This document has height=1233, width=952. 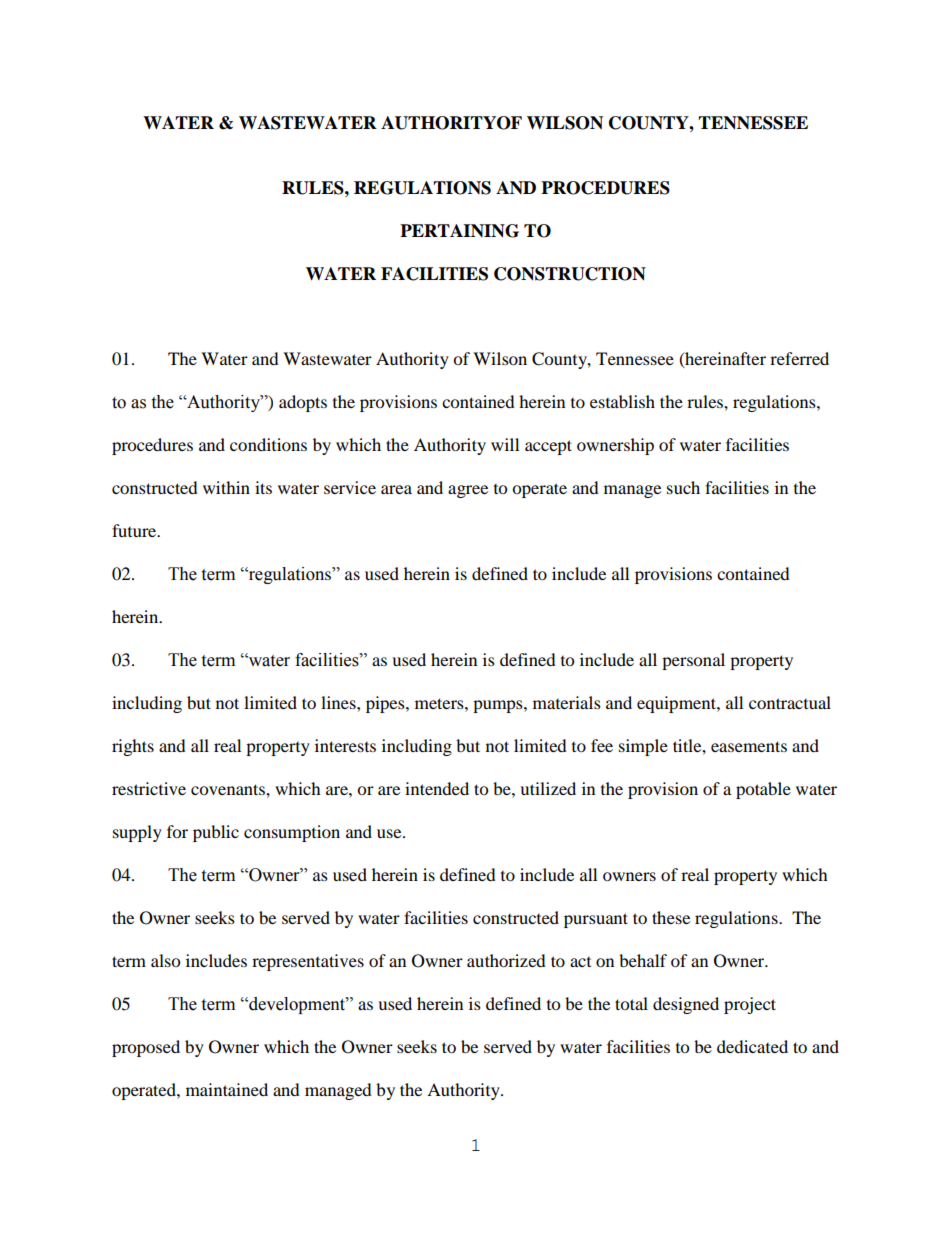 What do you see at coordinates (570, 274) in the document?
I see `CONSTRUCTION` at bounding box center [570, 274].
